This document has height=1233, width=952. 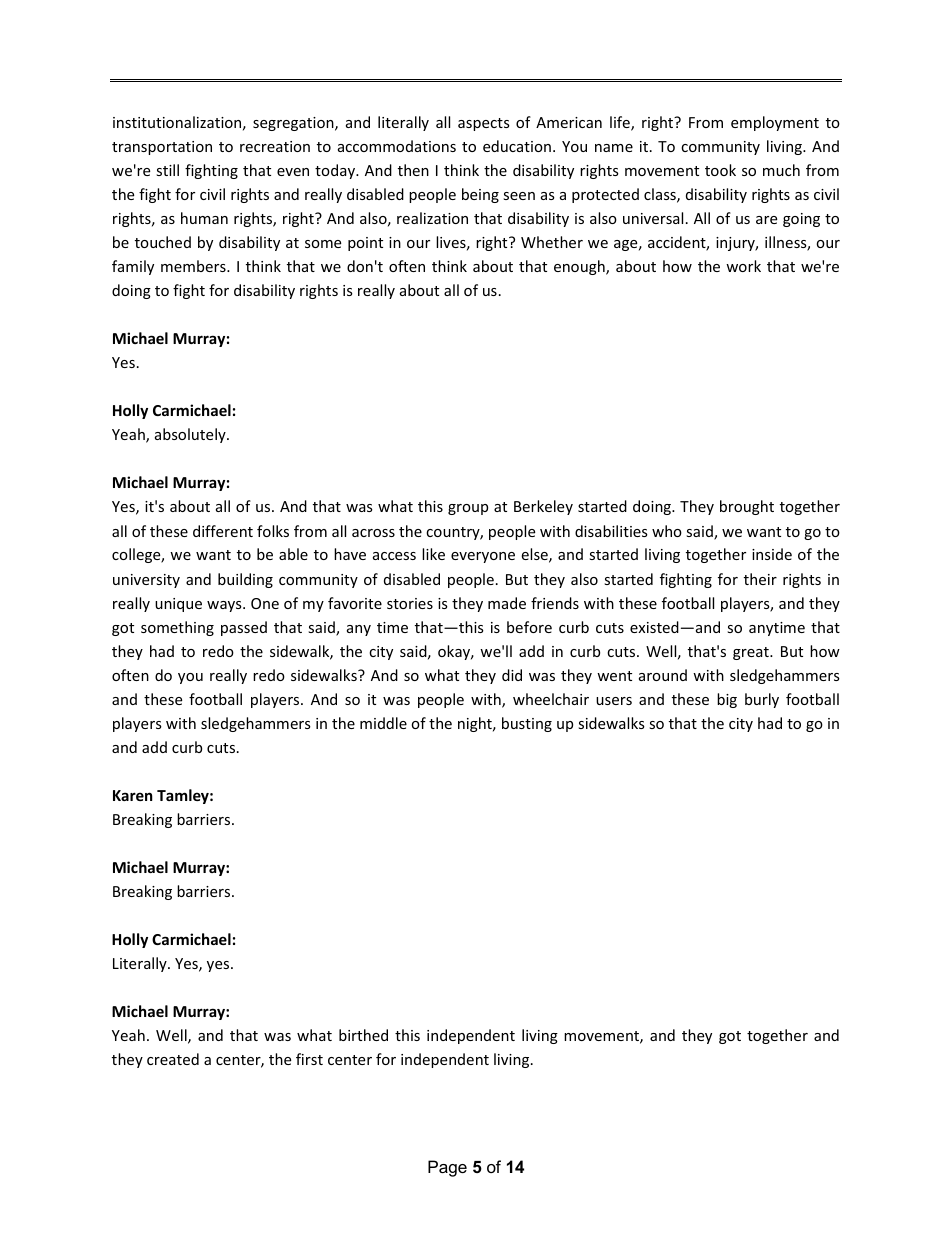 What do you see at coordinates (720, 170) in the document?
I see `took` at bounding box center [720, 170].
